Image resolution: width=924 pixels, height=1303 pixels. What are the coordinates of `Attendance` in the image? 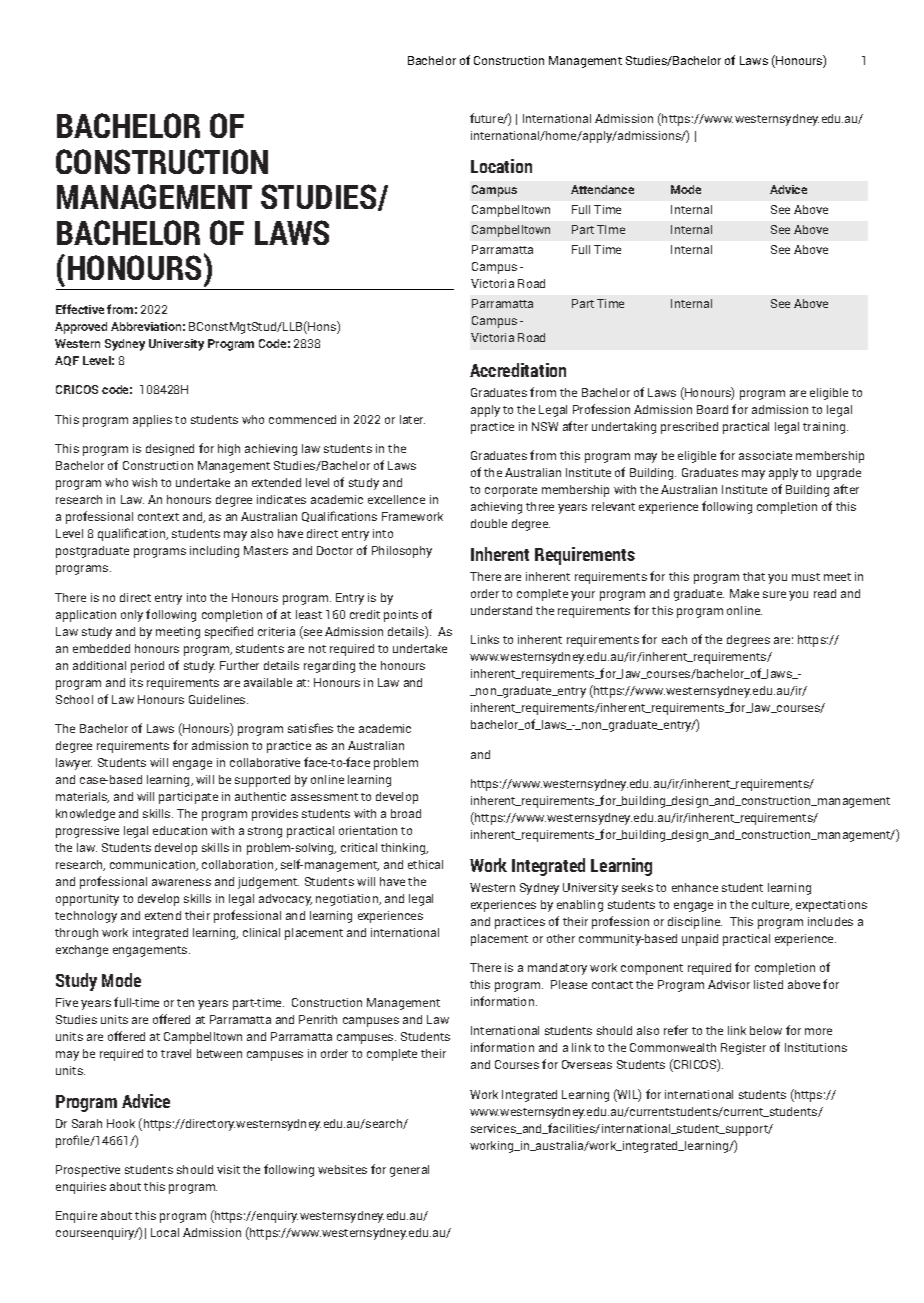 It's located at (602, 189).
